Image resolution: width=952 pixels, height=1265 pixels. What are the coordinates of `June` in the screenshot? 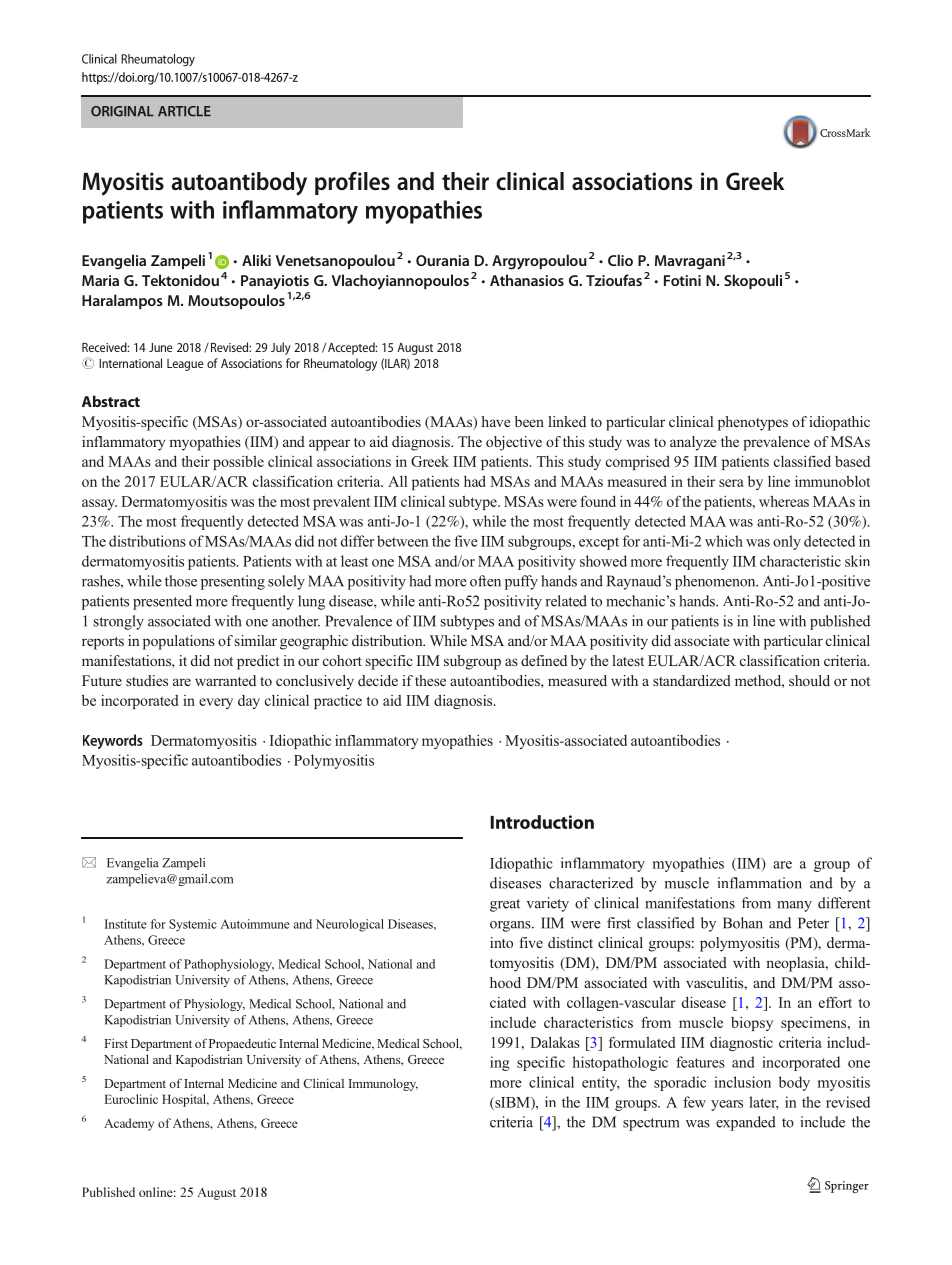 It's located at (161, 347).
